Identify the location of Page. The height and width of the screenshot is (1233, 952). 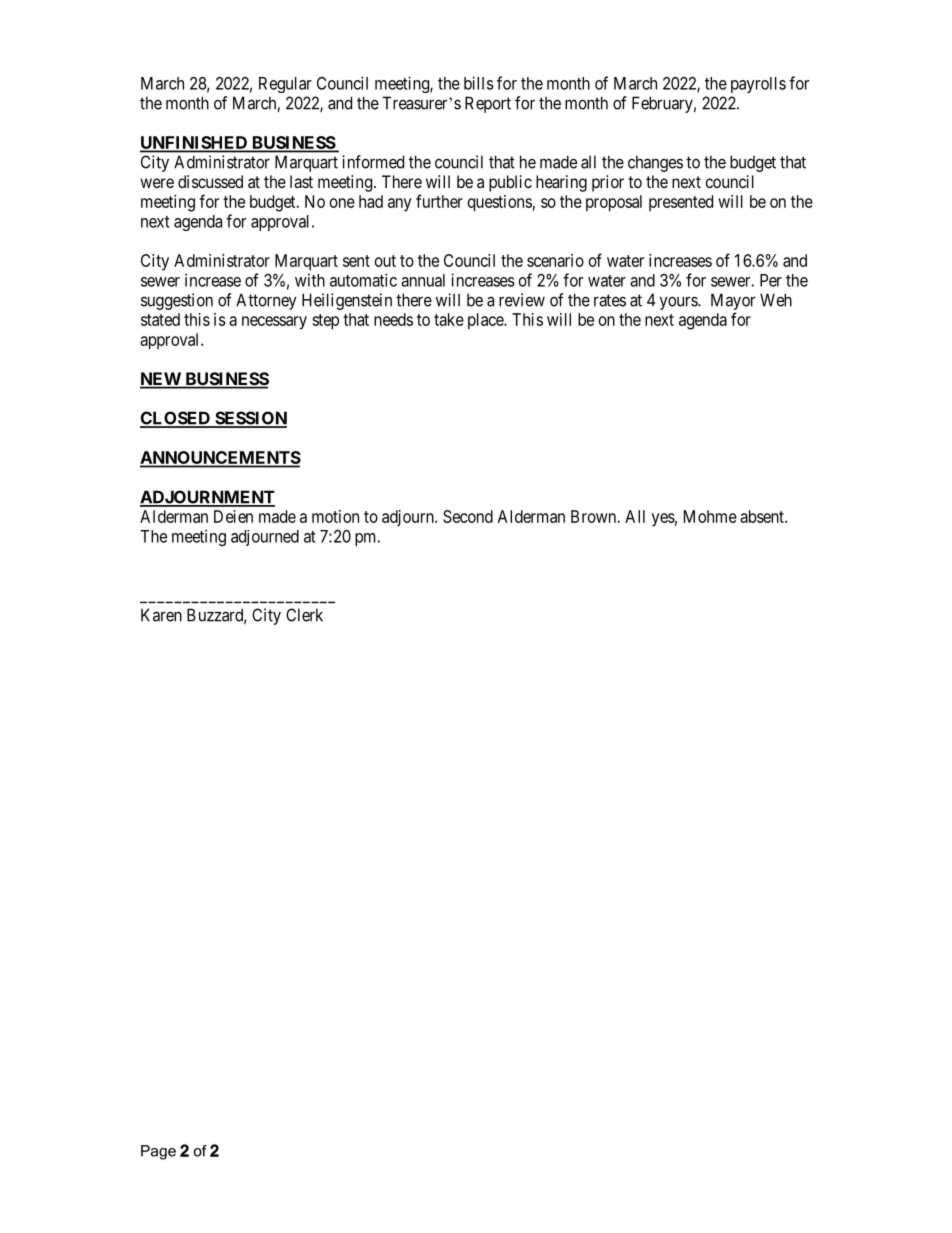
(158, 1152).
